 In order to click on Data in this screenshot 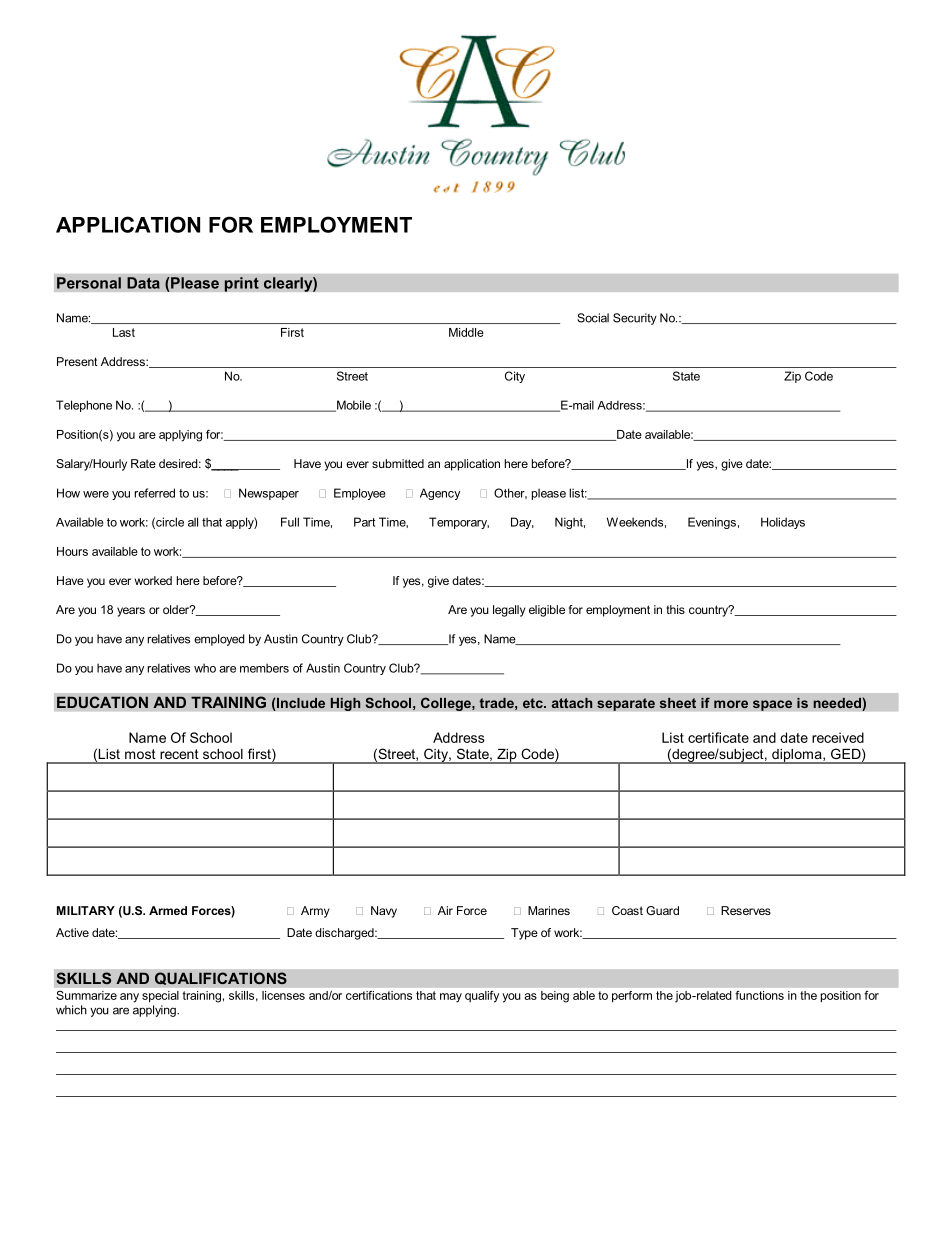, I will do `click(143, 283)`.
